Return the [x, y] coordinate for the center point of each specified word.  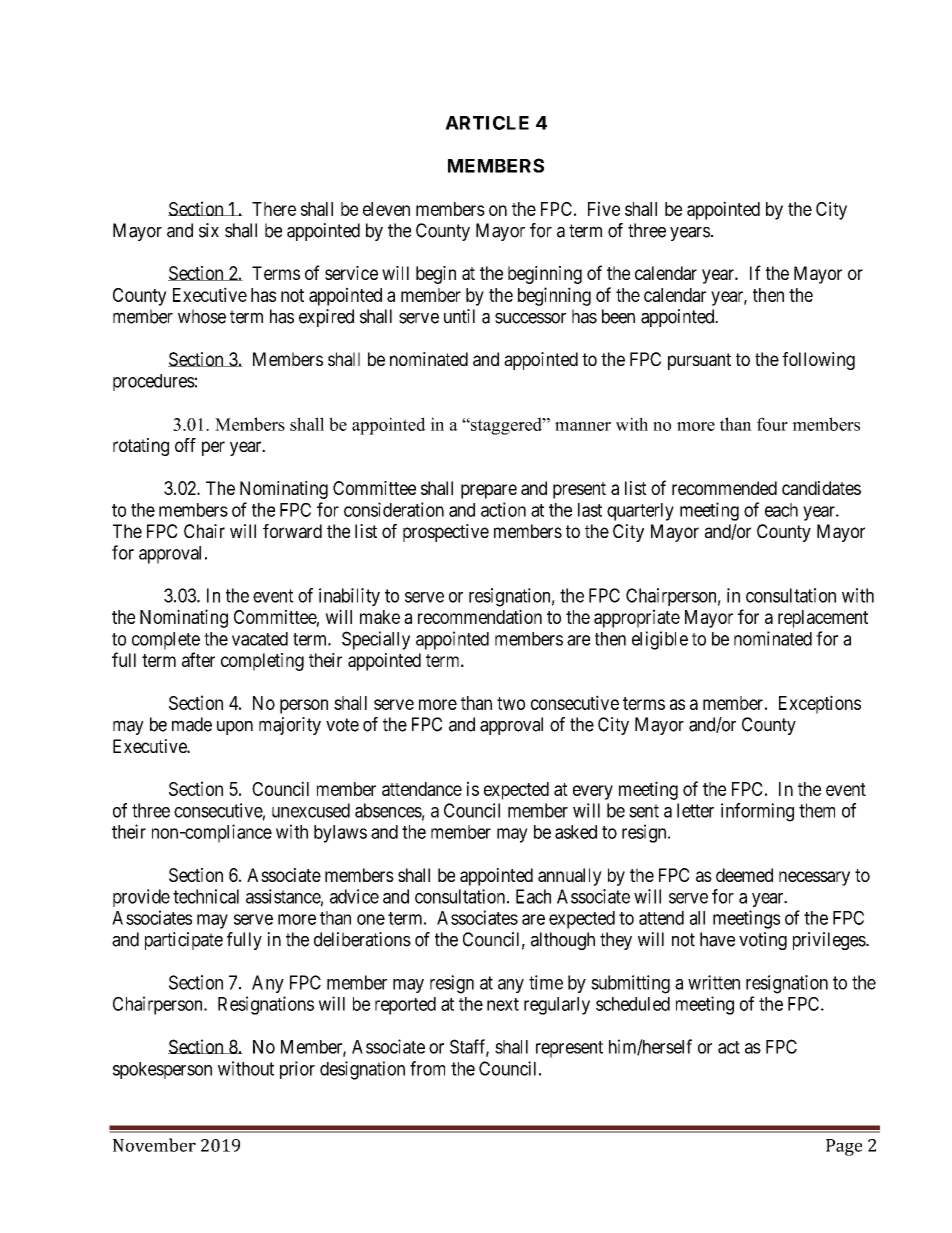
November [154, 1145]
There [274, 209]
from [427, 1068]
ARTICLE [487, 123]
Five [604, 208]
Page [844, 1147]
